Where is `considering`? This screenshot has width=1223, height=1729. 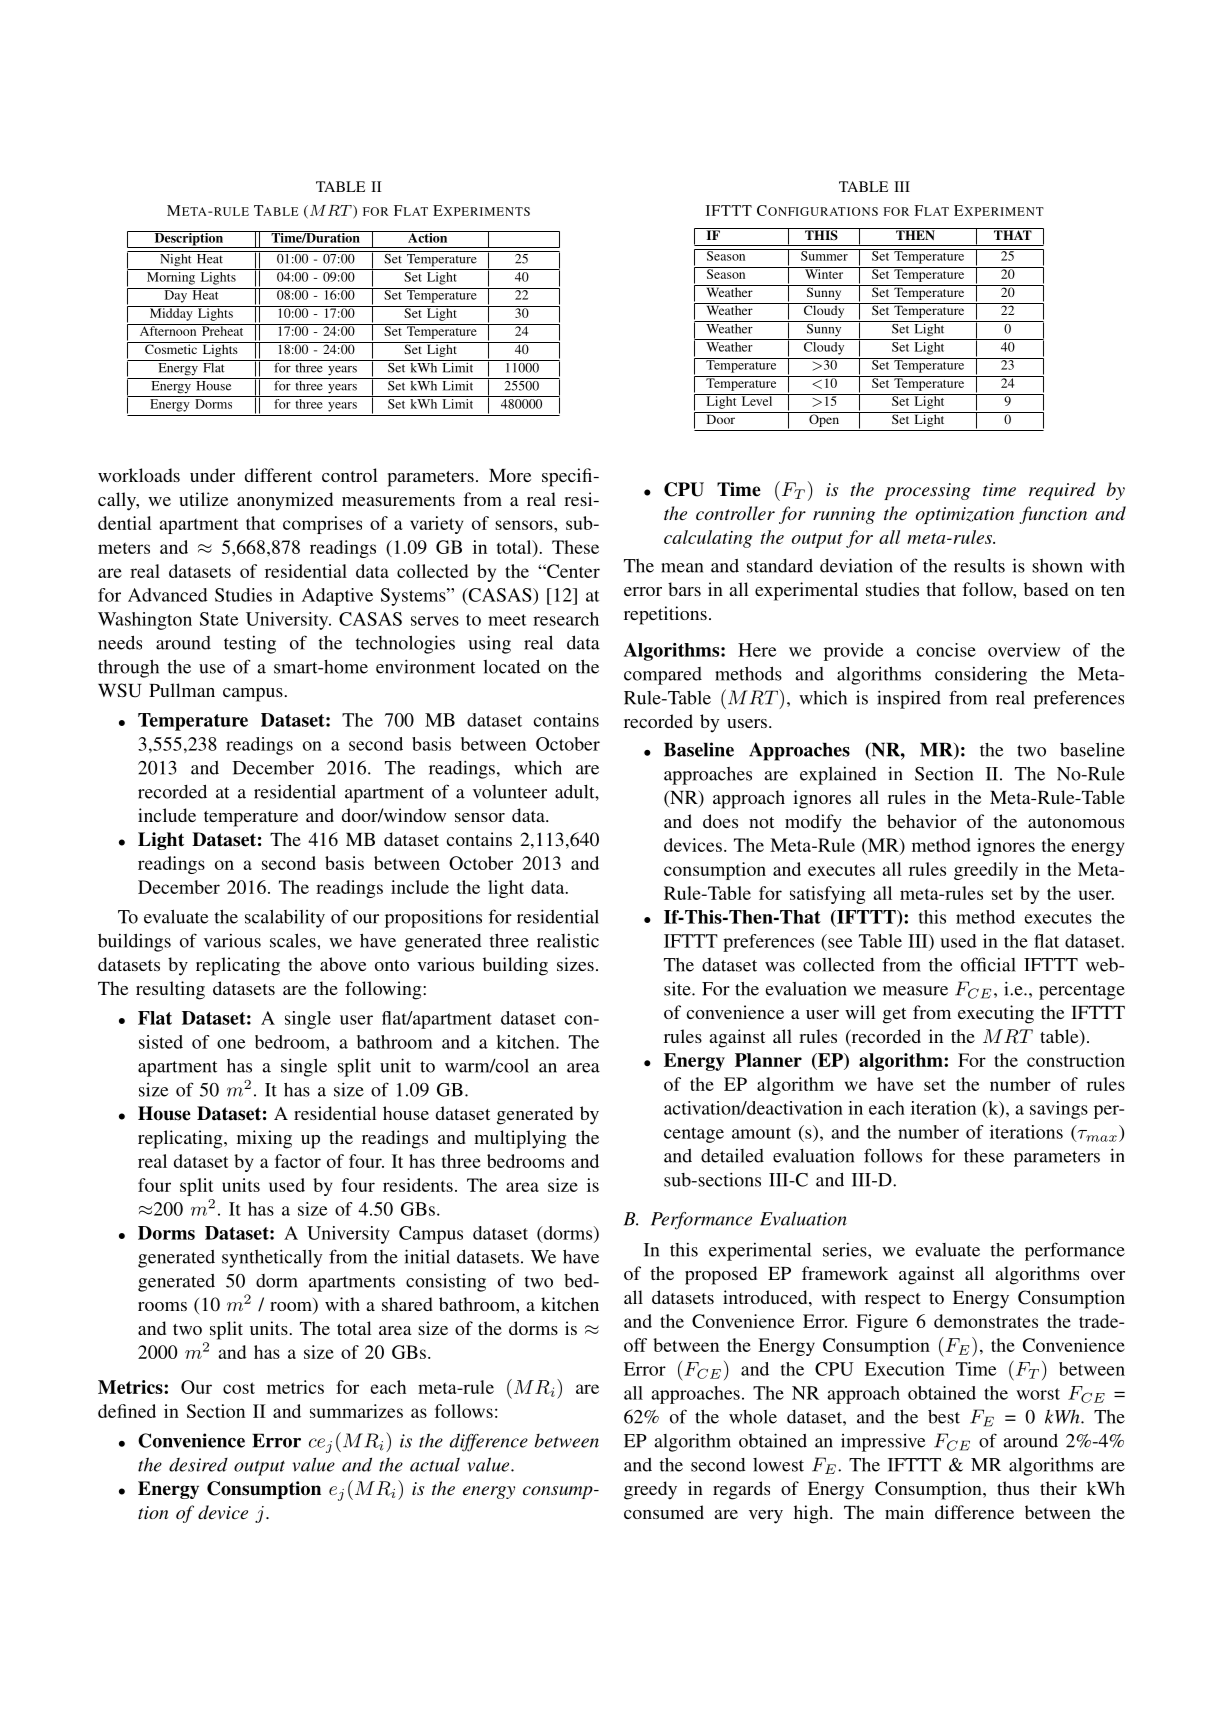
considering is located at coordinates (981, 675).
